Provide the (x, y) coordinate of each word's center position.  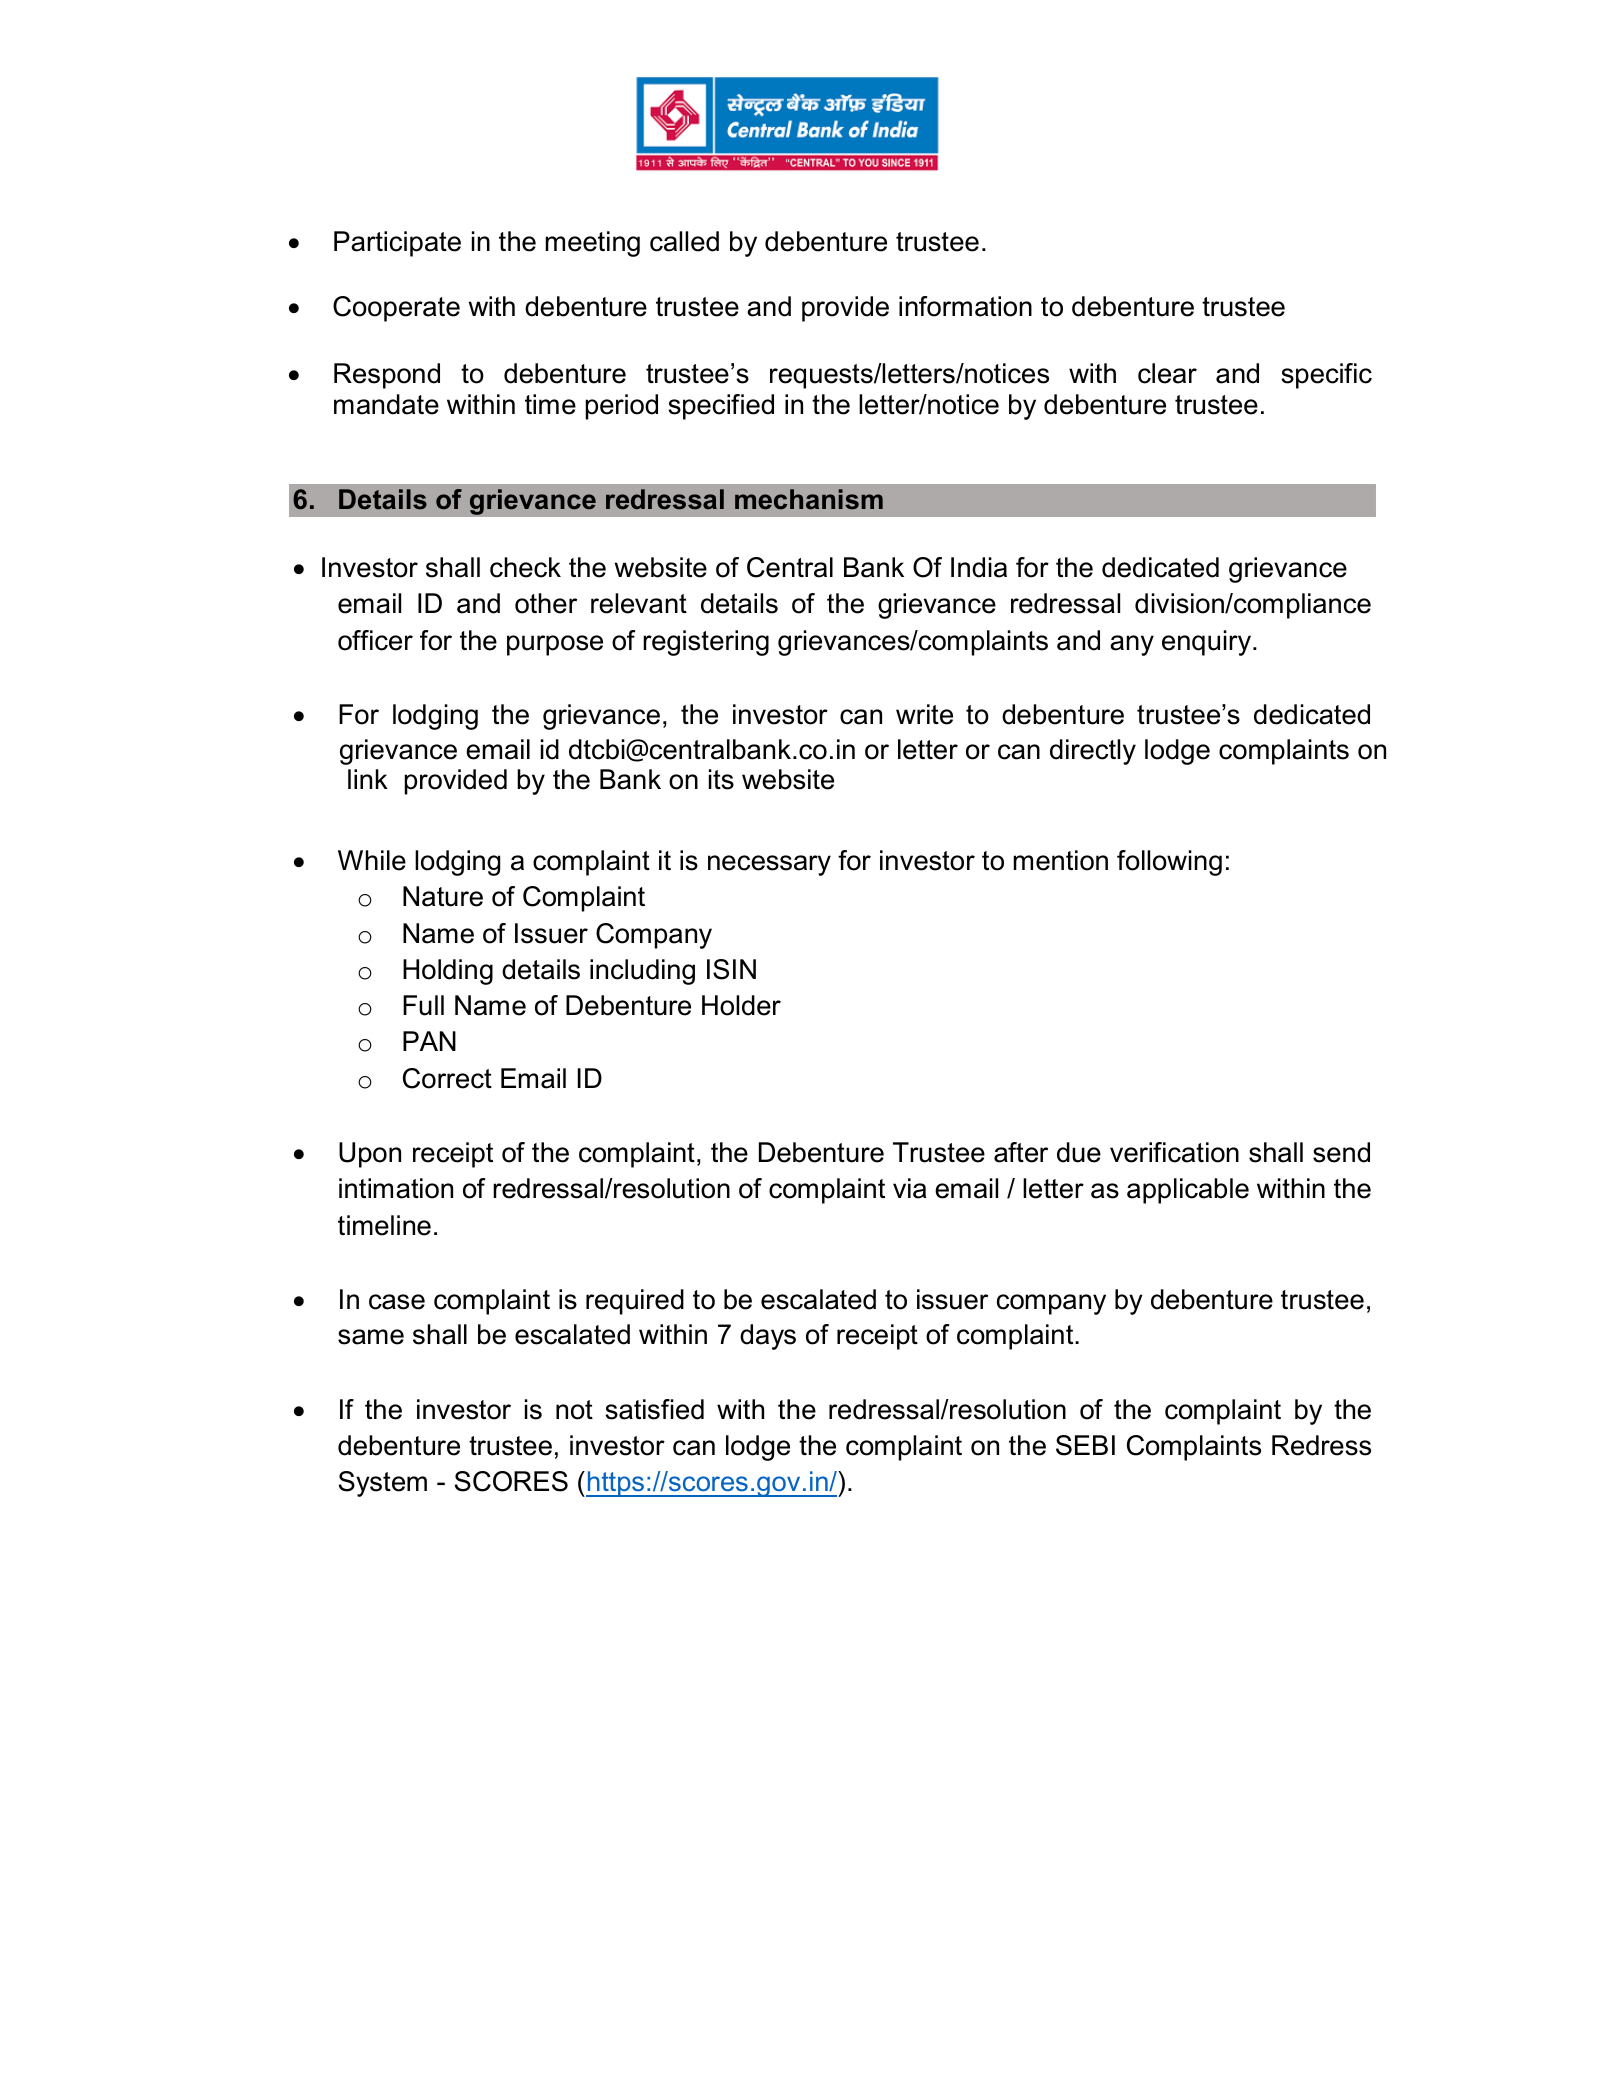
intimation (396, 1188)
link (368, 779)
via (909, 1188)
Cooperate (396, 309)
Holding (448, 972)
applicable (1188, 1191)
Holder (741, 1005)
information (965, 306)
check (525, 567)
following (1169, 863)
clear (1167, 373)
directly (1093, 752)
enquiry (1206, 643)
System (383, 1484)
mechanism (809, 499)
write (924, 714)
